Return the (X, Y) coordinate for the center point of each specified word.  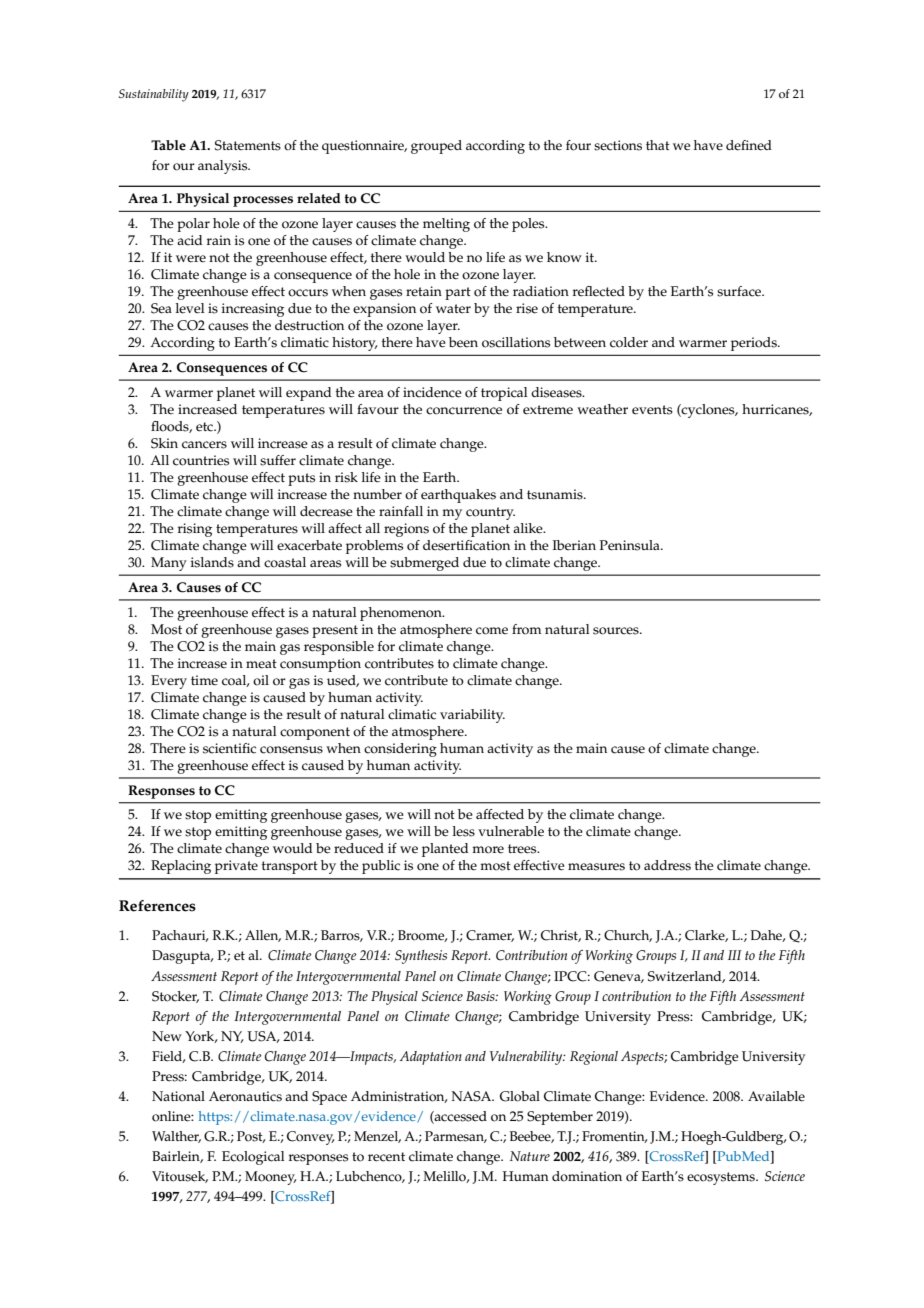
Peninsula (631, 545)
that (658, 145)
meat (261, 664)
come (492, 631)
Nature (530, 1156)
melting (446, 225)
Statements (248, 145)
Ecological (253, 1158)
